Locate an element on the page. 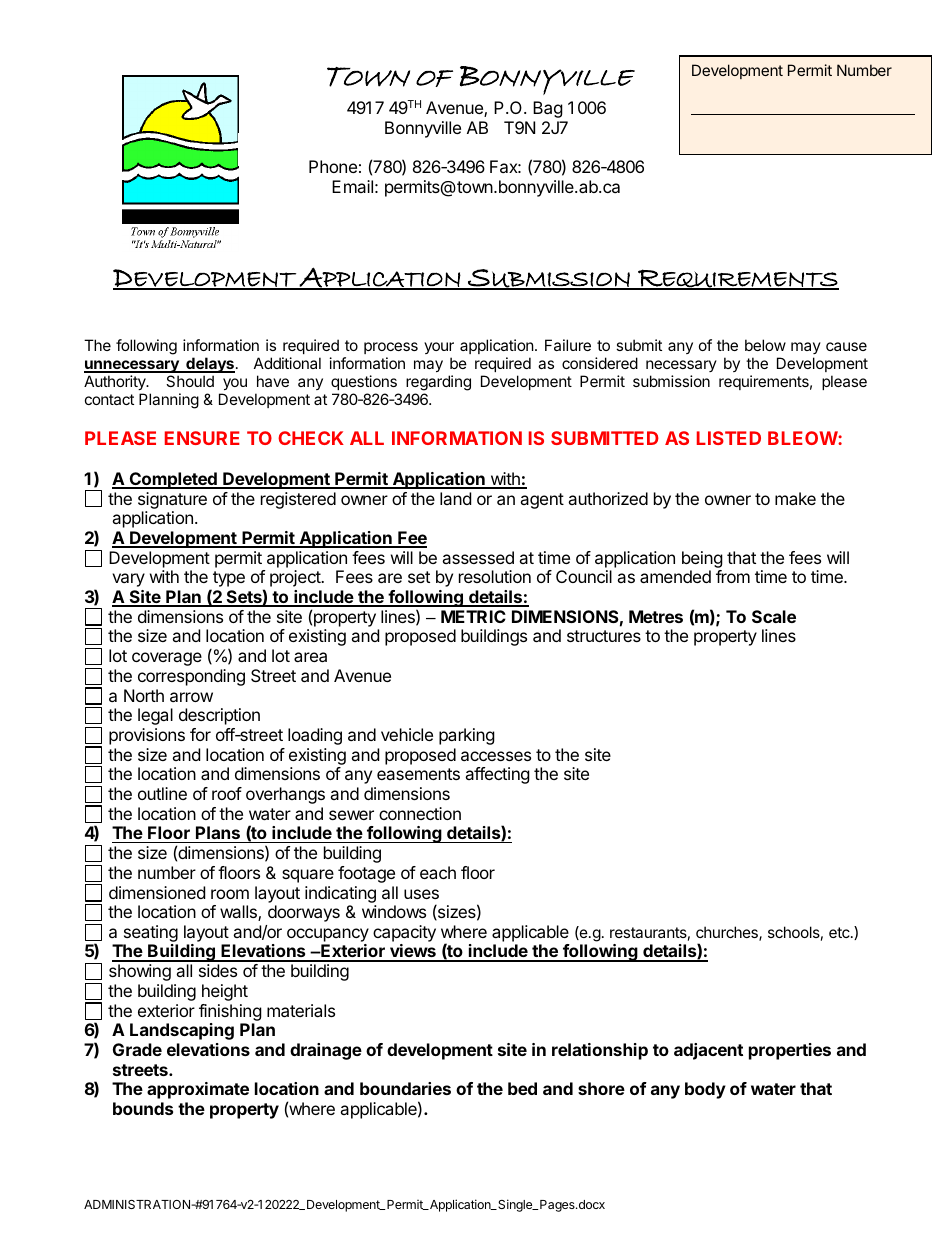 This page has width=952, height=1233. type is located at coordinates (228, 580).
